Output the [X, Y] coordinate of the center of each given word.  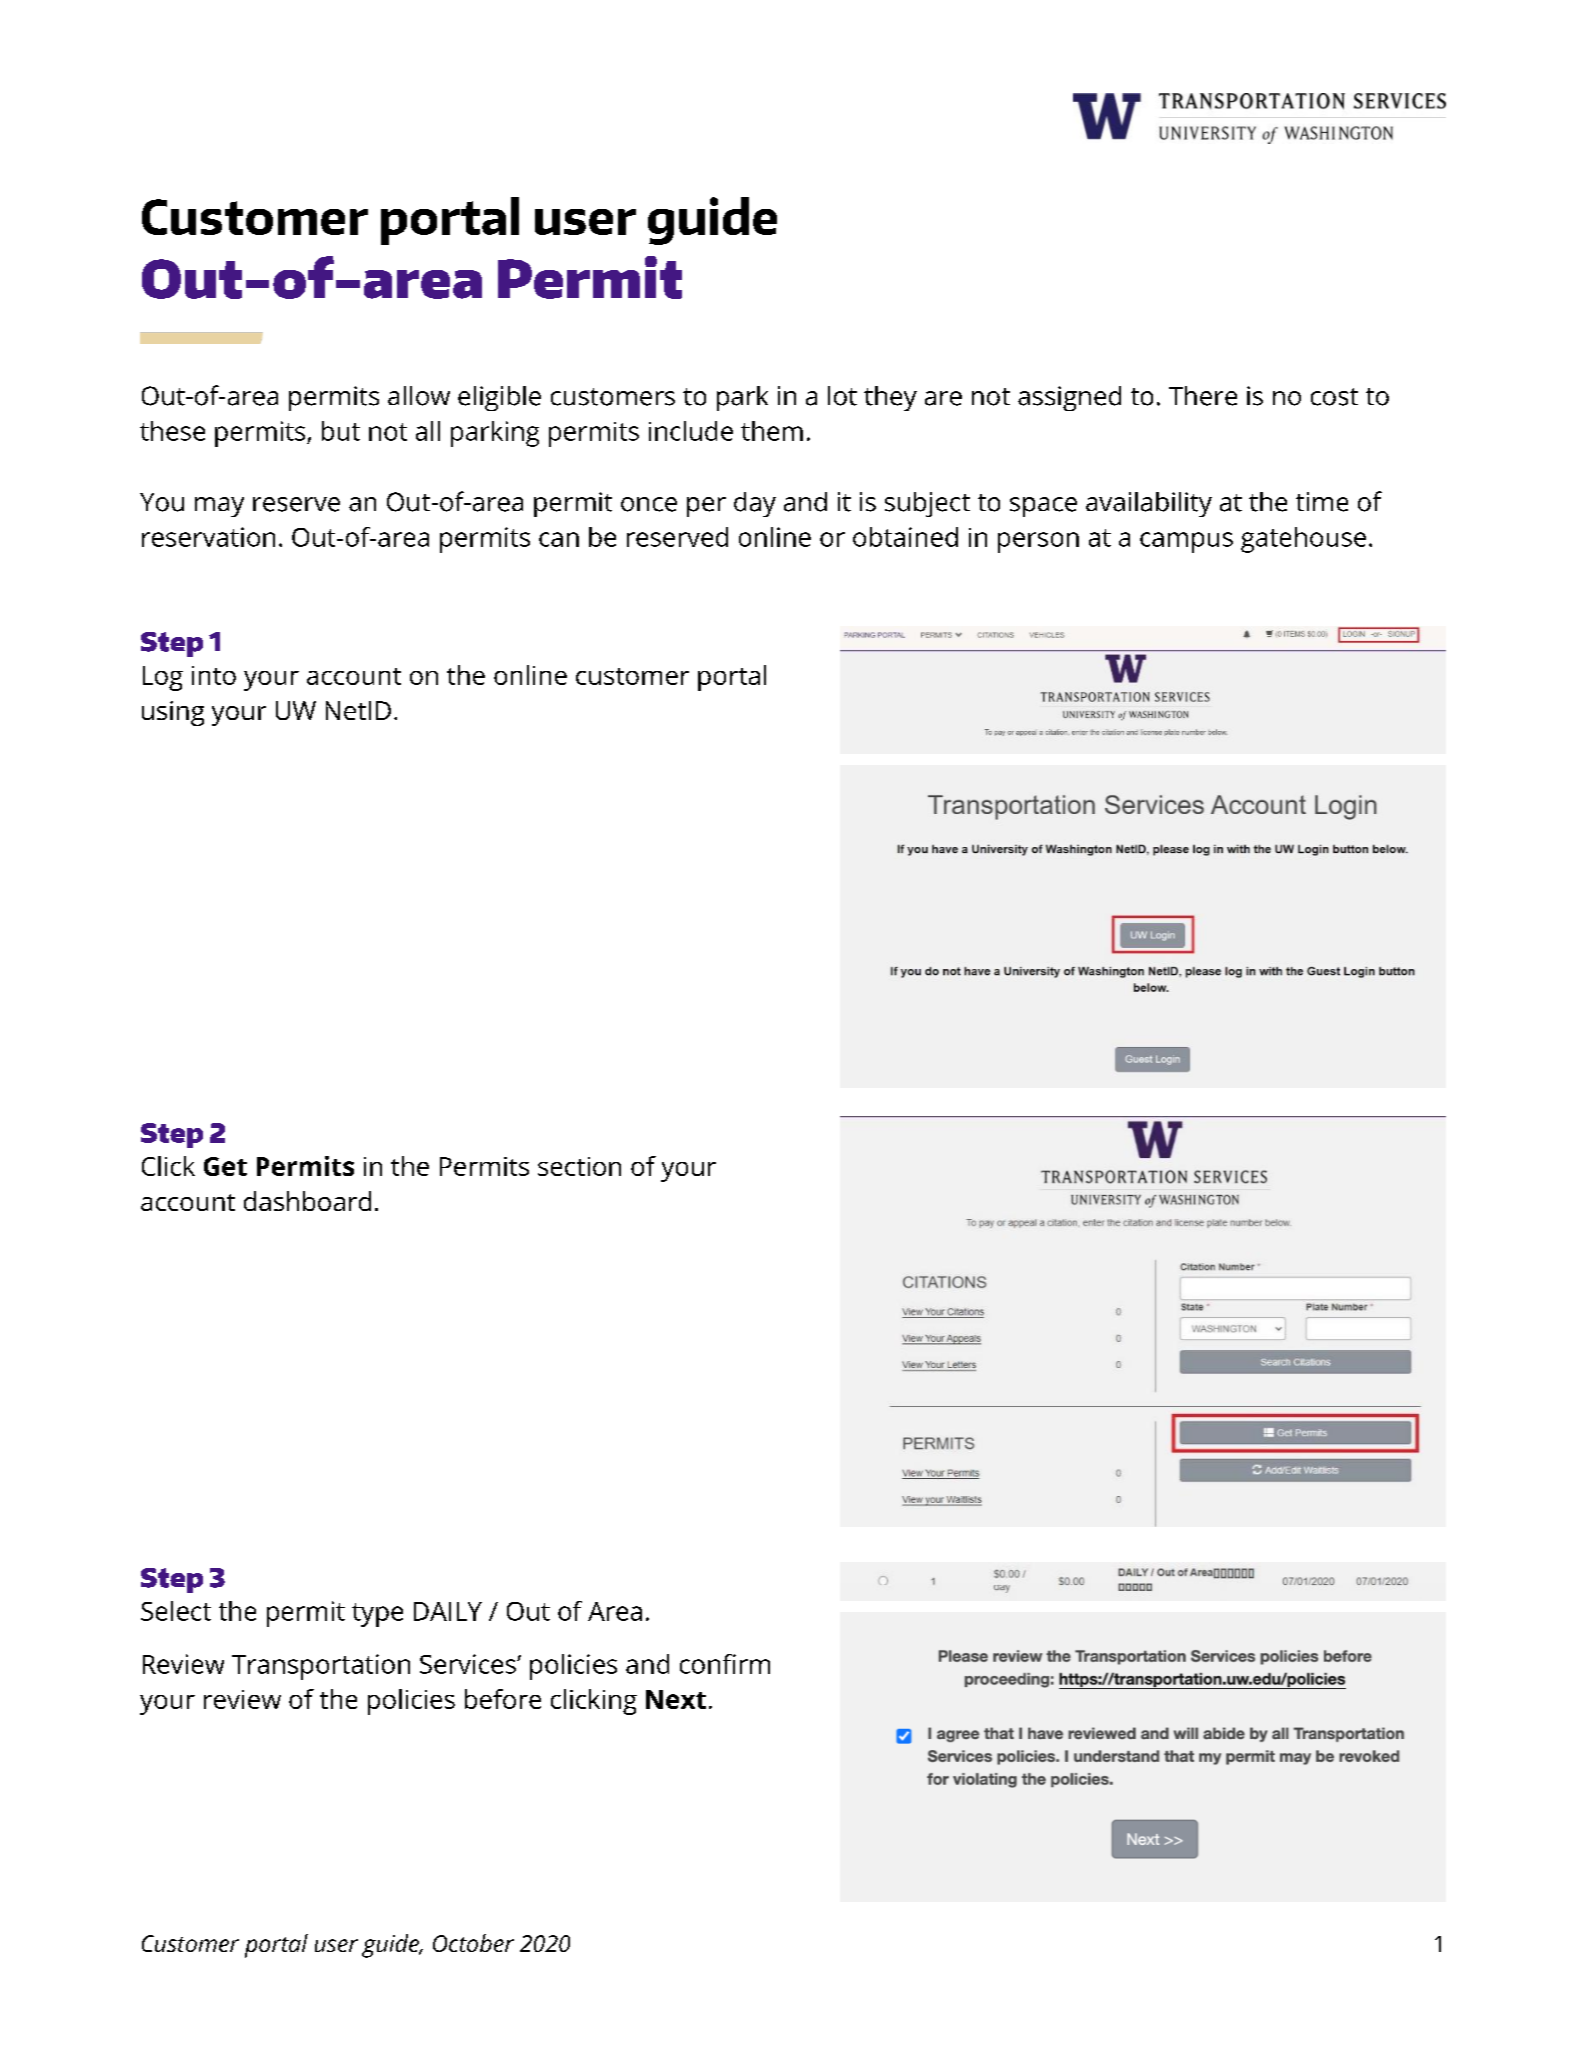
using [173, 713]
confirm [725, 1664]
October [473, 1943]
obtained [905, 537]
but [341, 431]
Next [676, 1699]
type [377, 1615]
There [1203, 396]
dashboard [307, 1201]
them [772, 431]
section [579, 1166]
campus [1186, 542]
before [503, 1699]
